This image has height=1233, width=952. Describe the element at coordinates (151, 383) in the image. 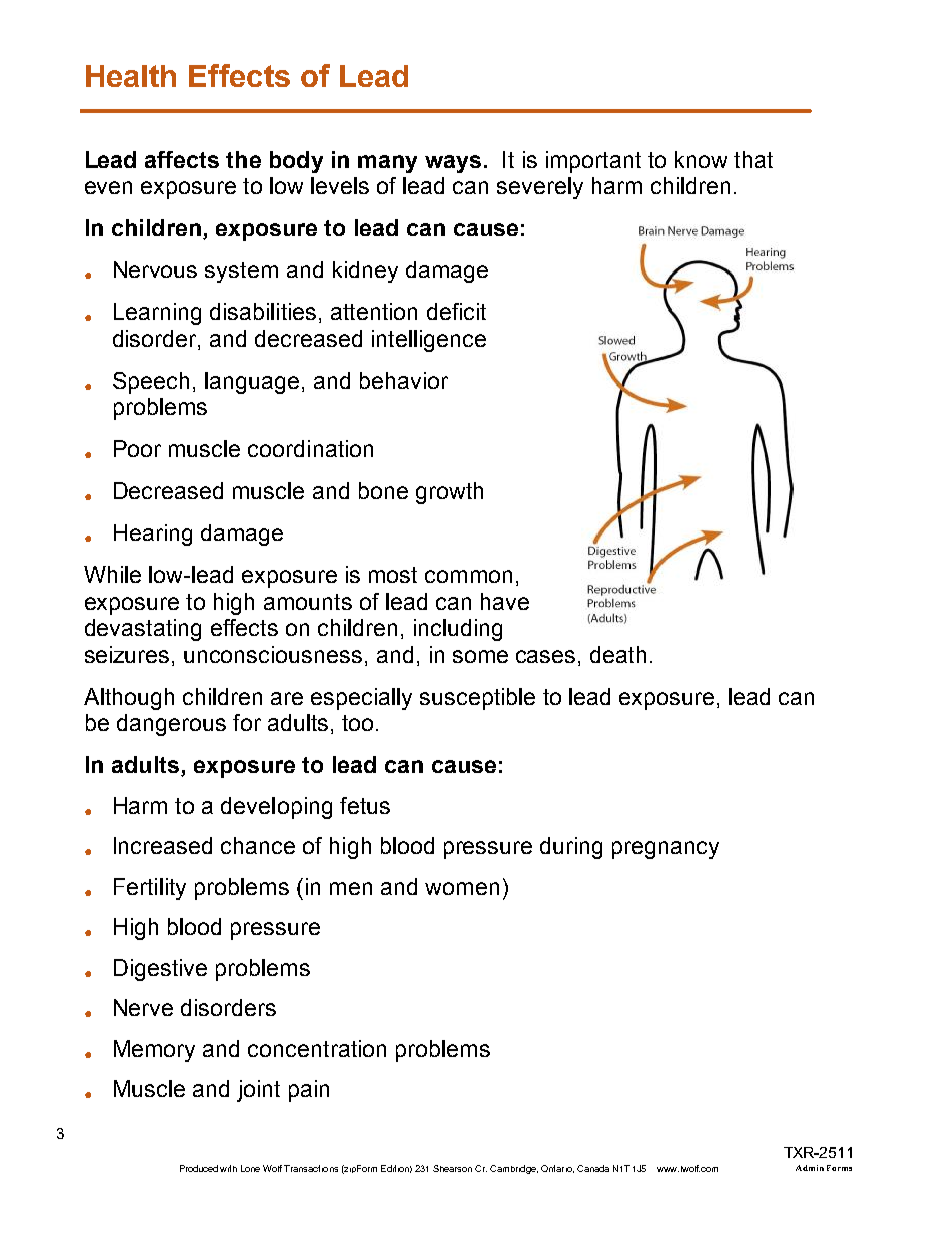

I see `Speech` at that location.
